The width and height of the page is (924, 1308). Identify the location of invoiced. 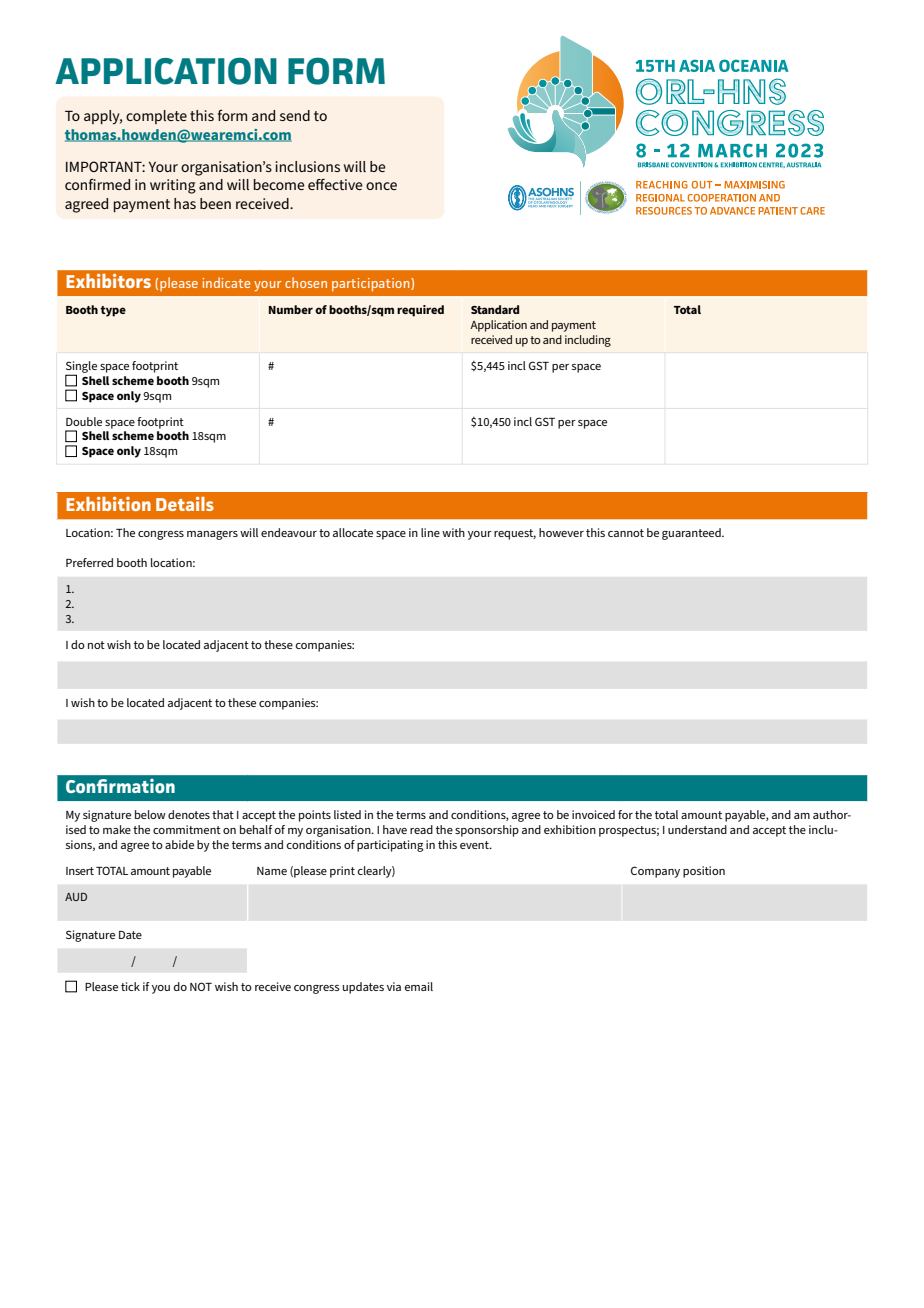
(593, 814).
